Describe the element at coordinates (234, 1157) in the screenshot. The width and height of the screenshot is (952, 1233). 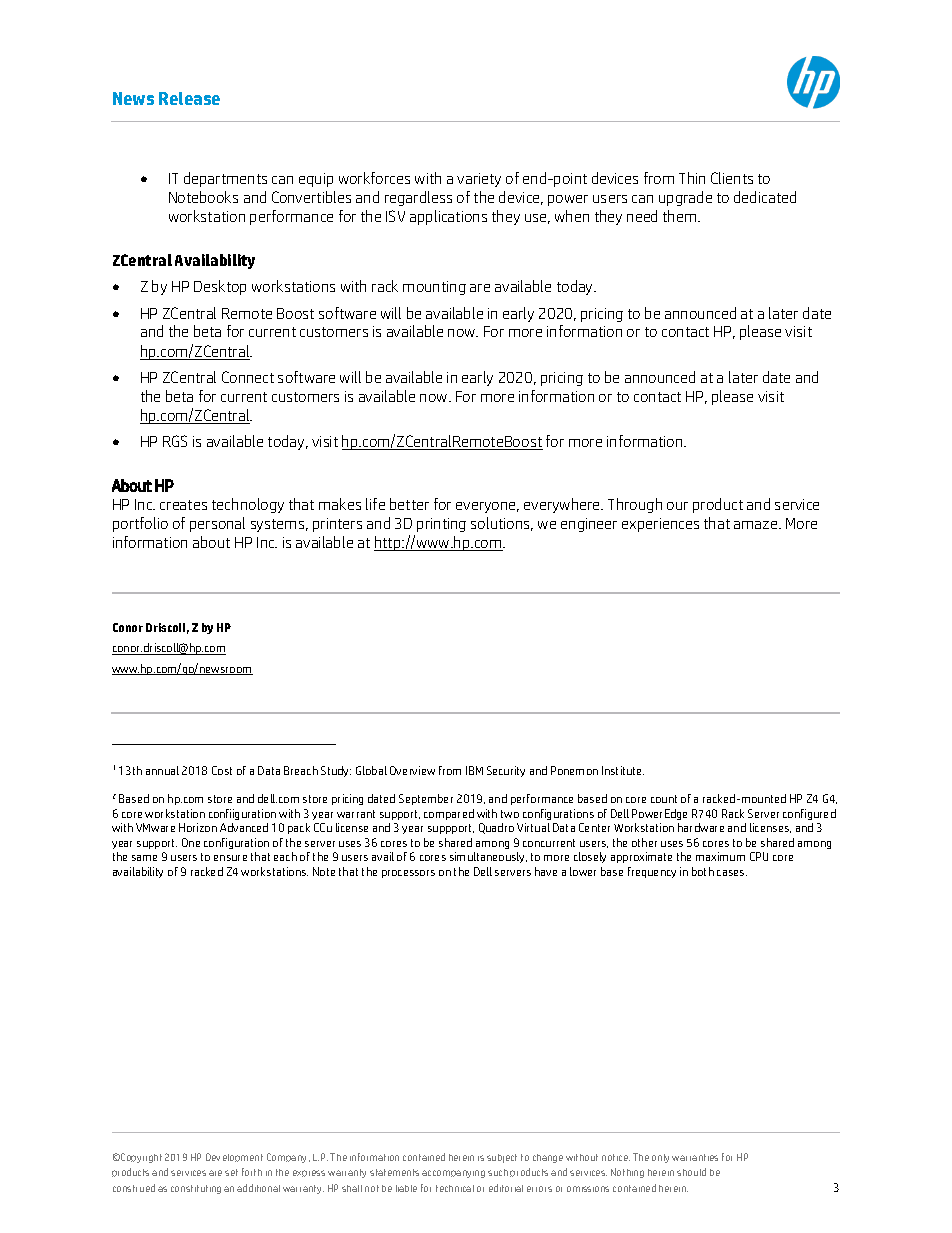
I see `Development` at that location.
